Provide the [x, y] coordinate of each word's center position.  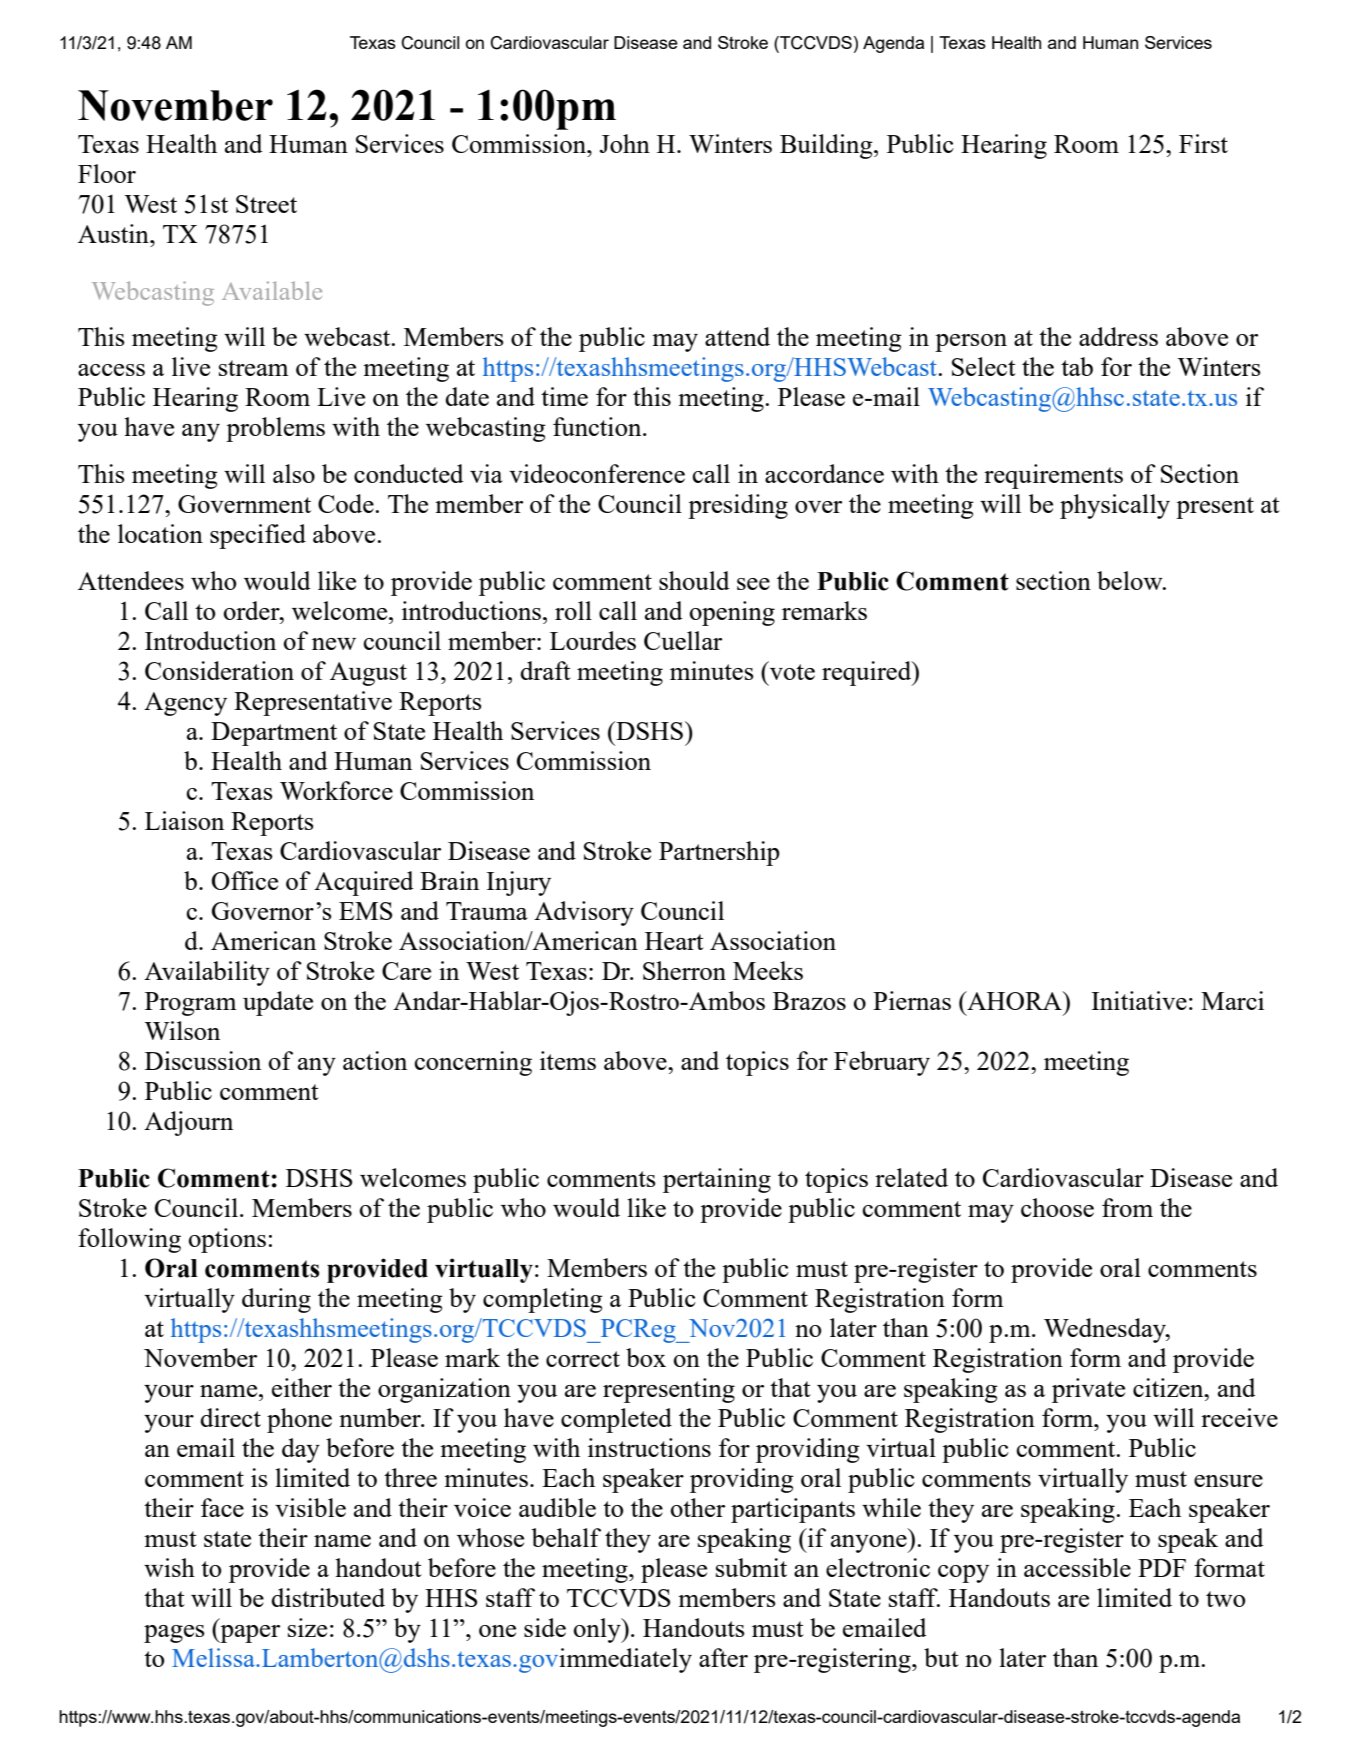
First [1203, 143]
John [625, 143]
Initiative [1139, 1000]
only [598, 1630]
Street [266, 204]
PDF [1162, 1568]
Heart [674, 941]
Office [245, 880]
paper [249, 1634]
